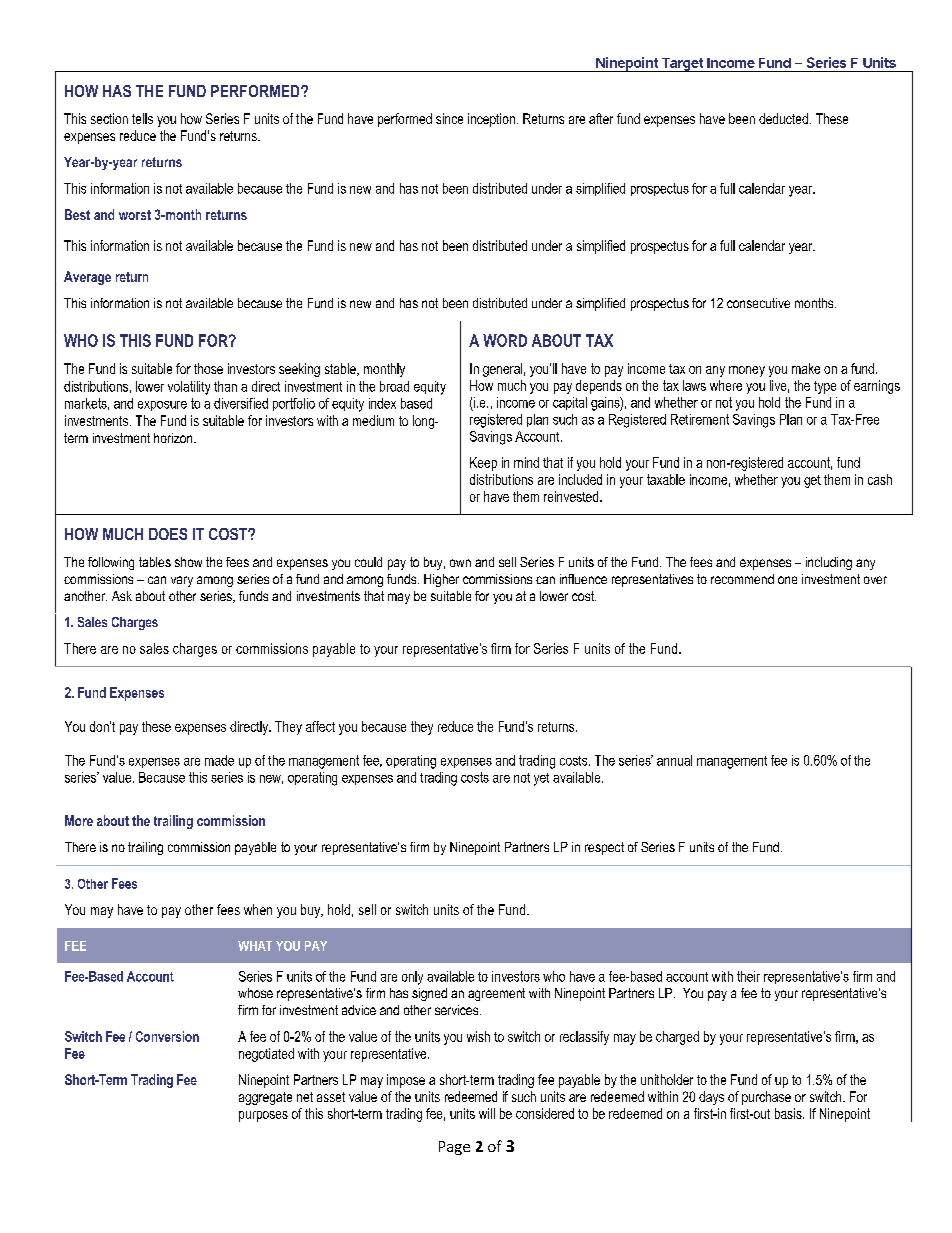 This screenshot has height=1233, width=952. I want to click on tells, so click(142, 118).
